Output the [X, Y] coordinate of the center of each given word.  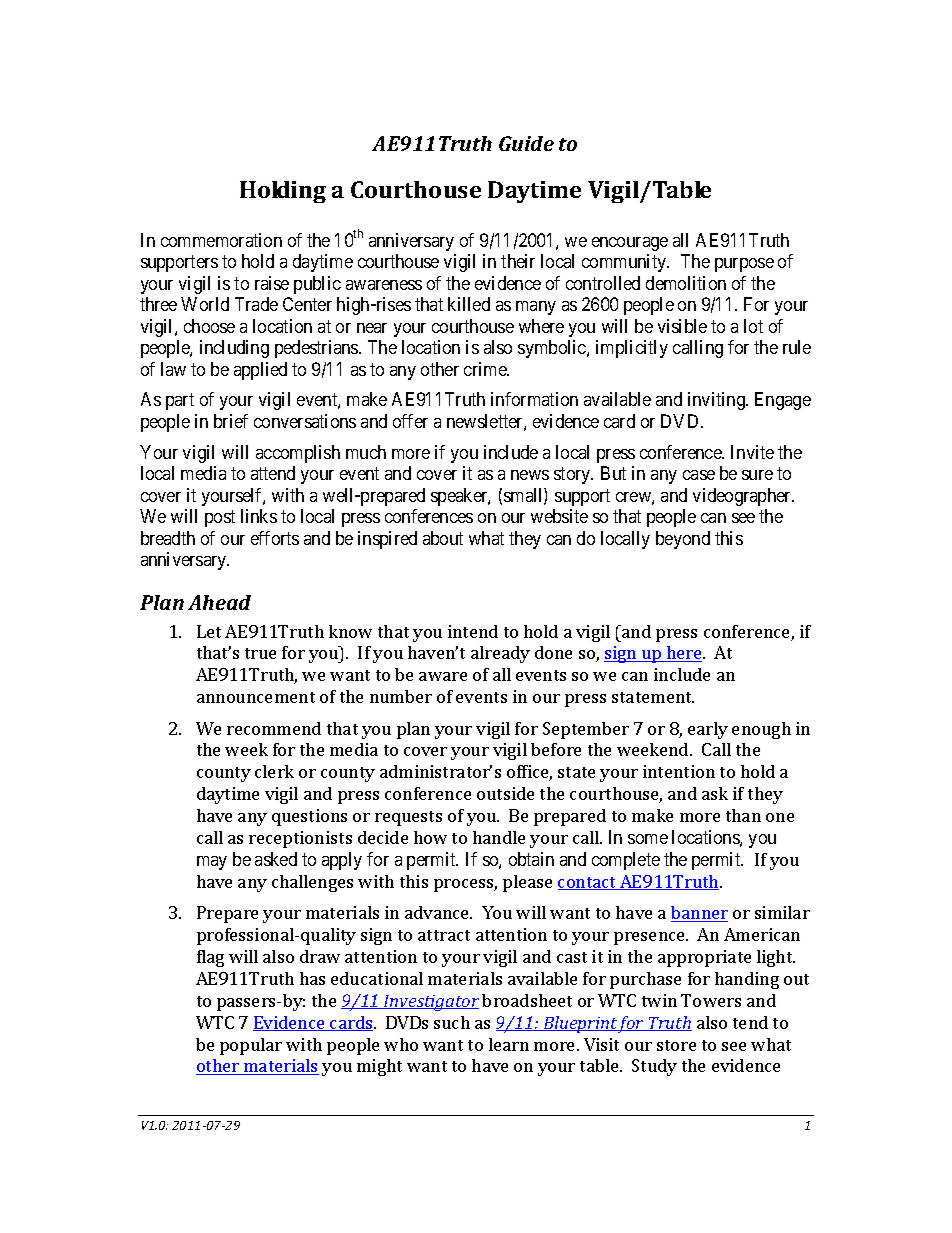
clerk [274, 771]
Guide [526, 143]
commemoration [221, 240]
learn [509, 1044]
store [676, 1045]
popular [251, 1046]
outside [505, 793]
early [708, 730]
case [699, 475]
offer [410, 421]
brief [231, 421]
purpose [744, 265]
